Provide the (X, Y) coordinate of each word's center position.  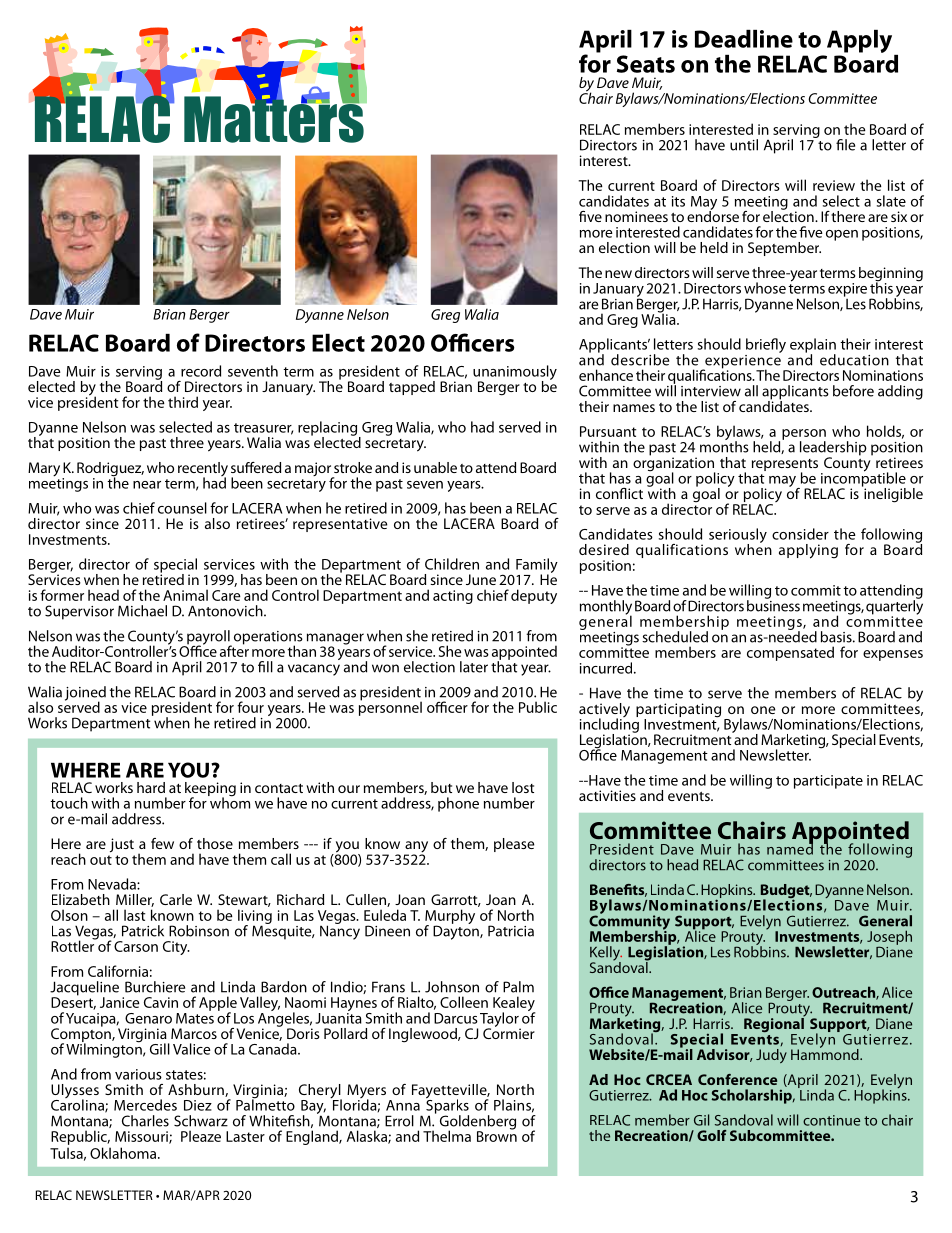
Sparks (447, 1106)
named (790, 848)
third (183, 402)
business (773, 605)
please (514, 845)
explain (813, 346)
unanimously (515, 373)
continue (831, 1120)
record (201, 371)
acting (453, 597)
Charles (145, 1121)
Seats (646, 64)
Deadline (744, 39)
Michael (142, 611)
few (162, 843)
